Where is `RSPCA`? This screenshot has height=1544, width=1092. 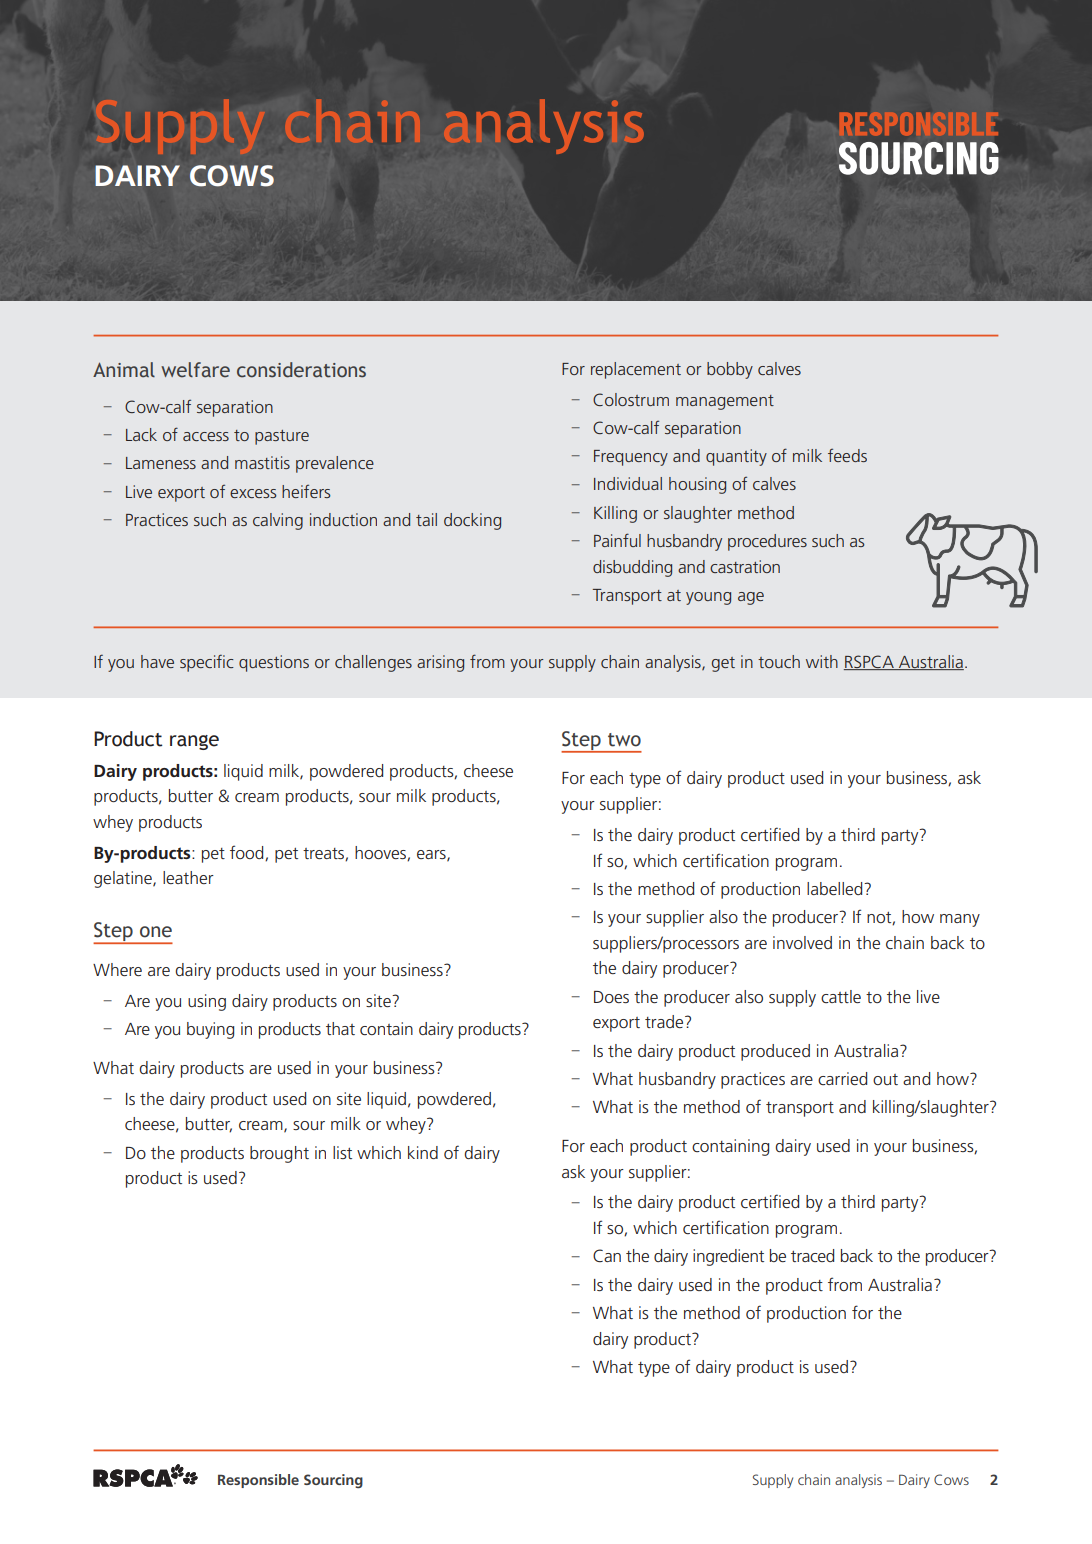 RSPCA is located at coordinates (870, 662).
